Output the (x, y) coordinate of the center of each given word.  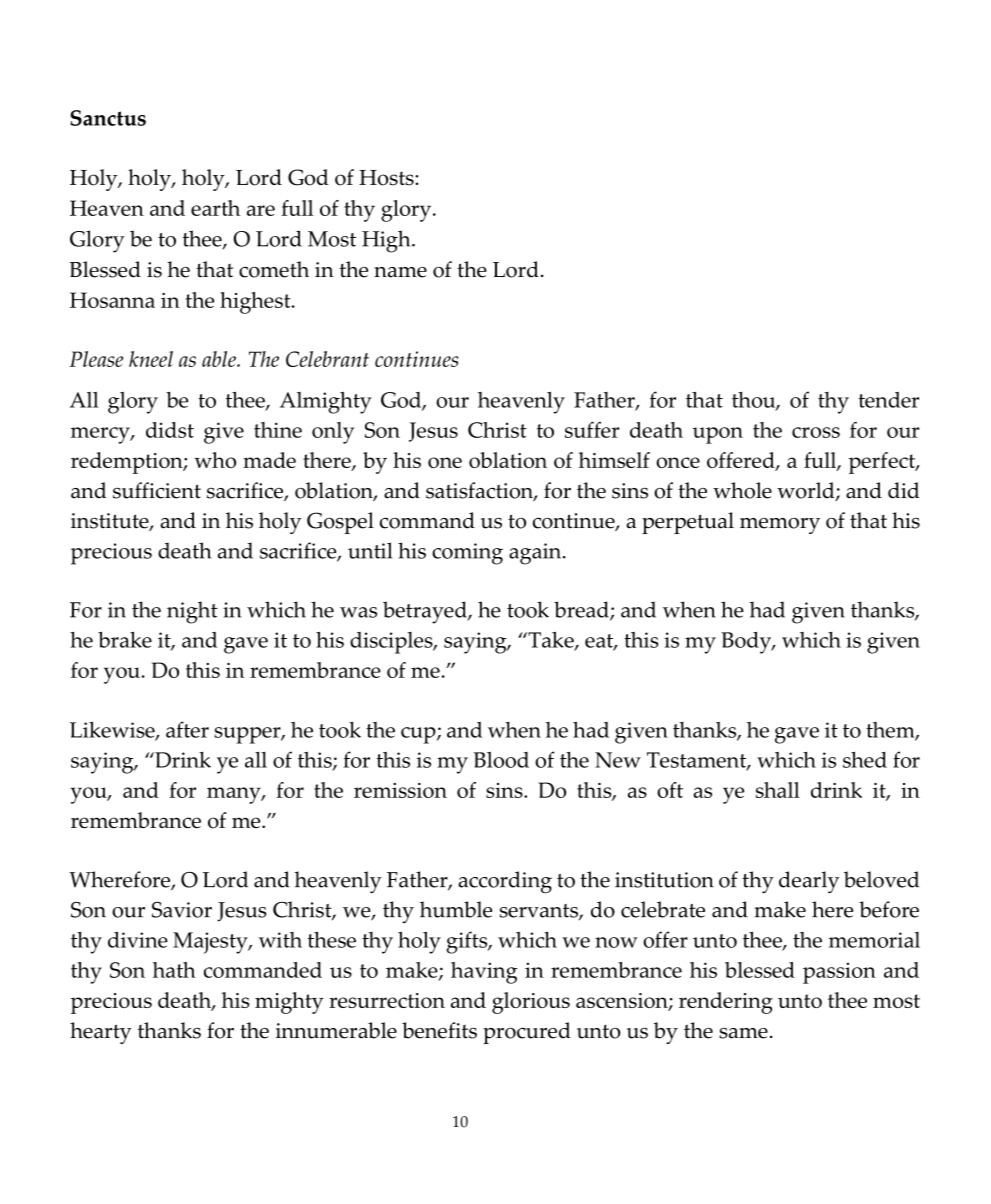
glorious (531, 1003)
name (400, 272)
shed (865, 759)
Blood (501, 760)
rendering (726, 1003)
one (445, 462)
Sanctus (108, 118)
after (187, 729)
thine (278, 430)
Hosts (387, 178)
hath (174, 970)
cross (816, 432)
